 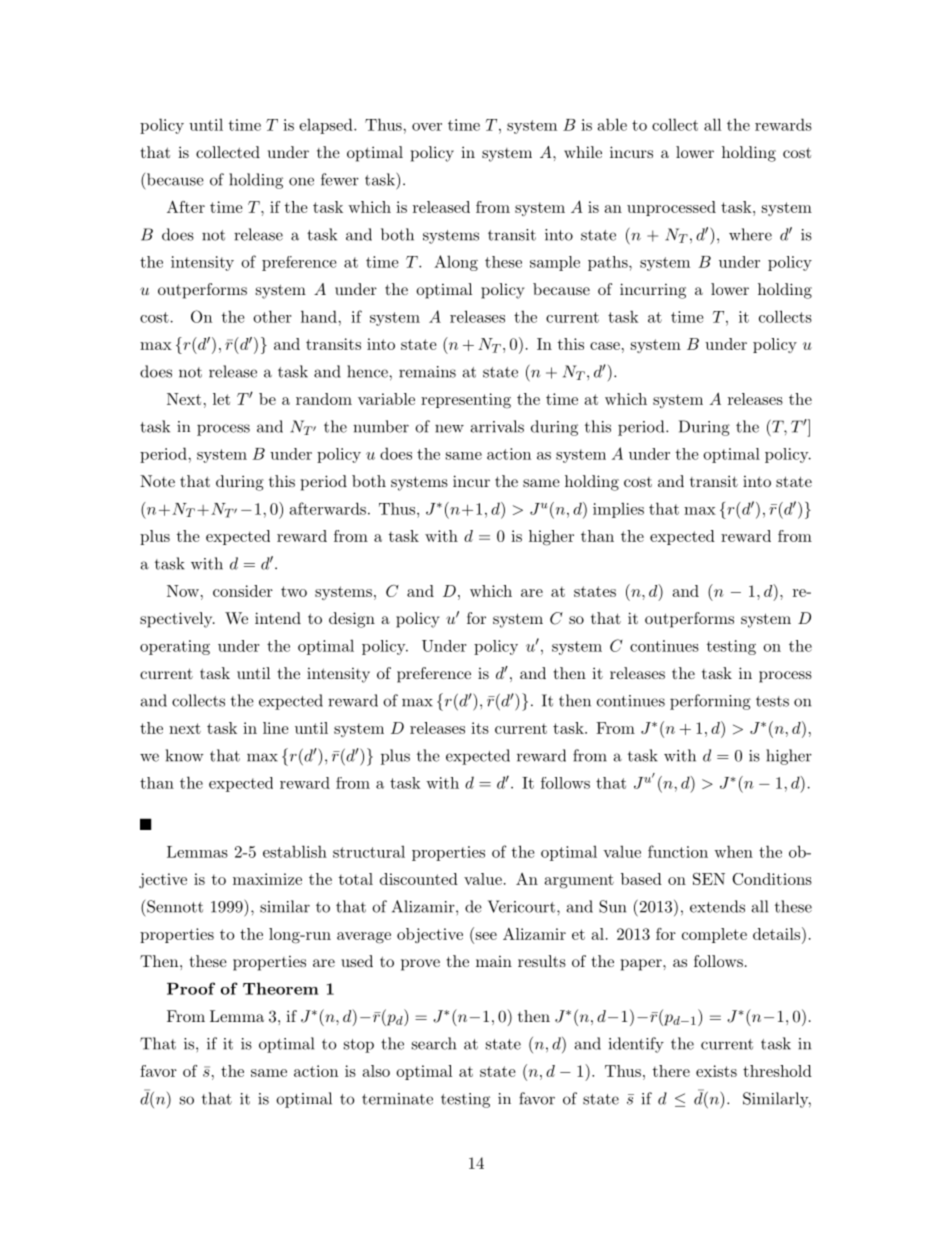 I want to click on performing, so click(x=710, y=702).
